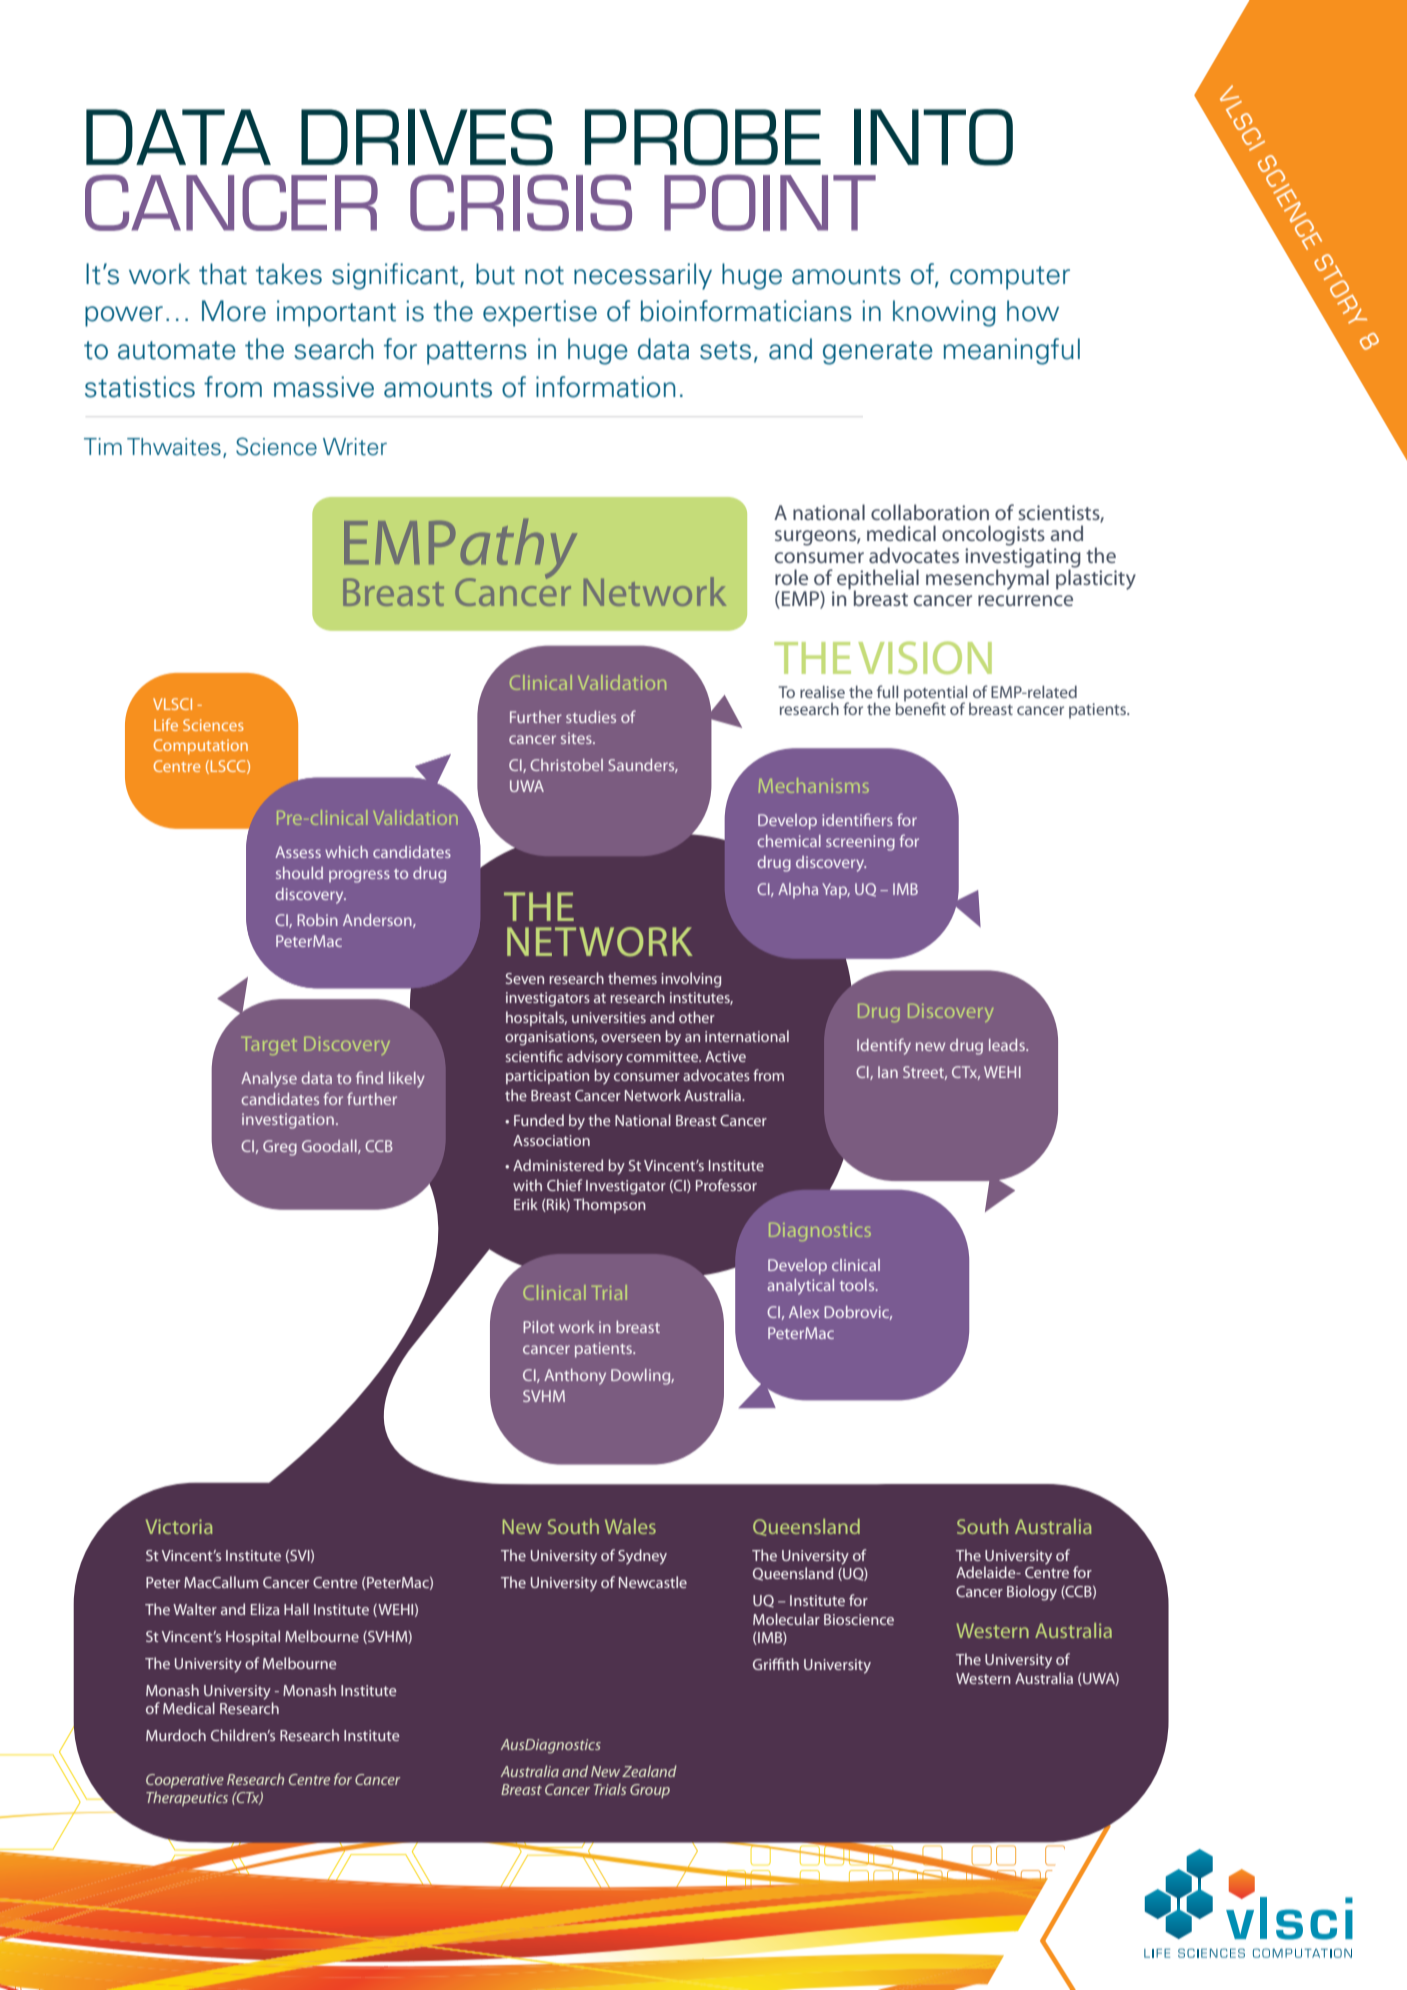  What do you see at coordinates (176, 1735) in the page?
I see `Murdoch` at bounding box center [176, 1735].
